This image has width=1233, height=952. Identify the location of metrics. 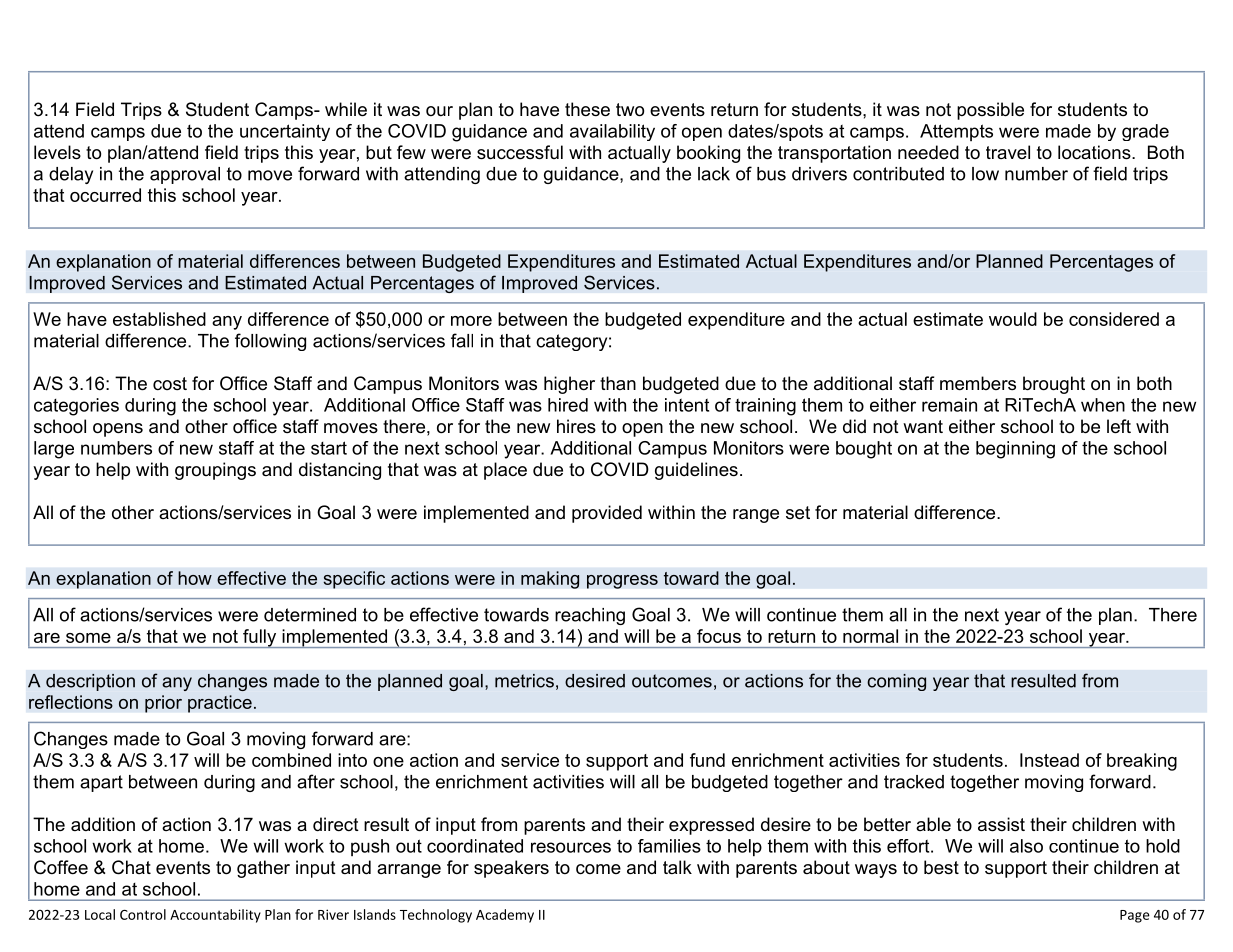
(524, 681).
